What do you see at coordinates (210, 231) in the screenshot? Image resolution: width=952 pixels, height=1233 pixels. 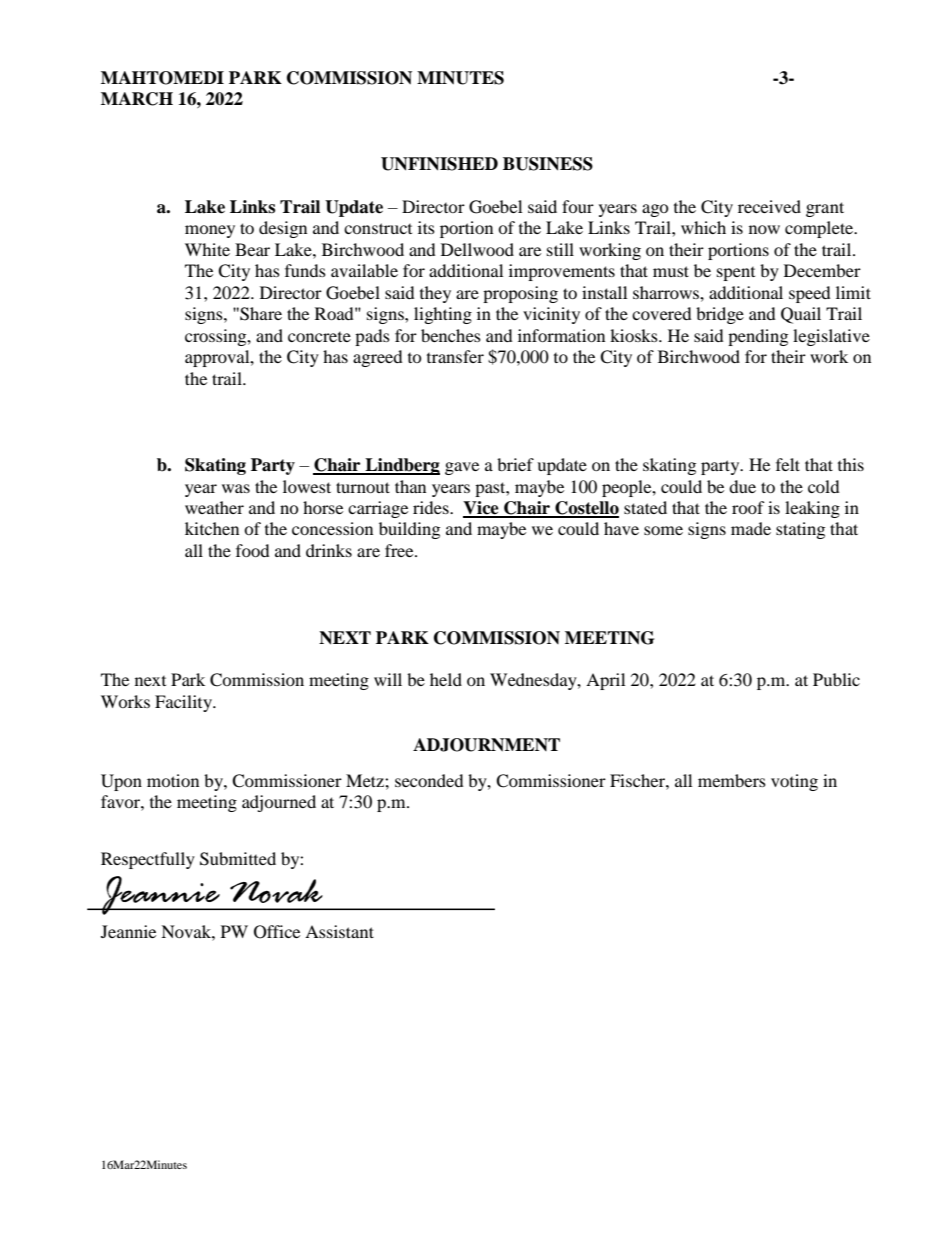 I see `money` at bounding box center [210, 231].
